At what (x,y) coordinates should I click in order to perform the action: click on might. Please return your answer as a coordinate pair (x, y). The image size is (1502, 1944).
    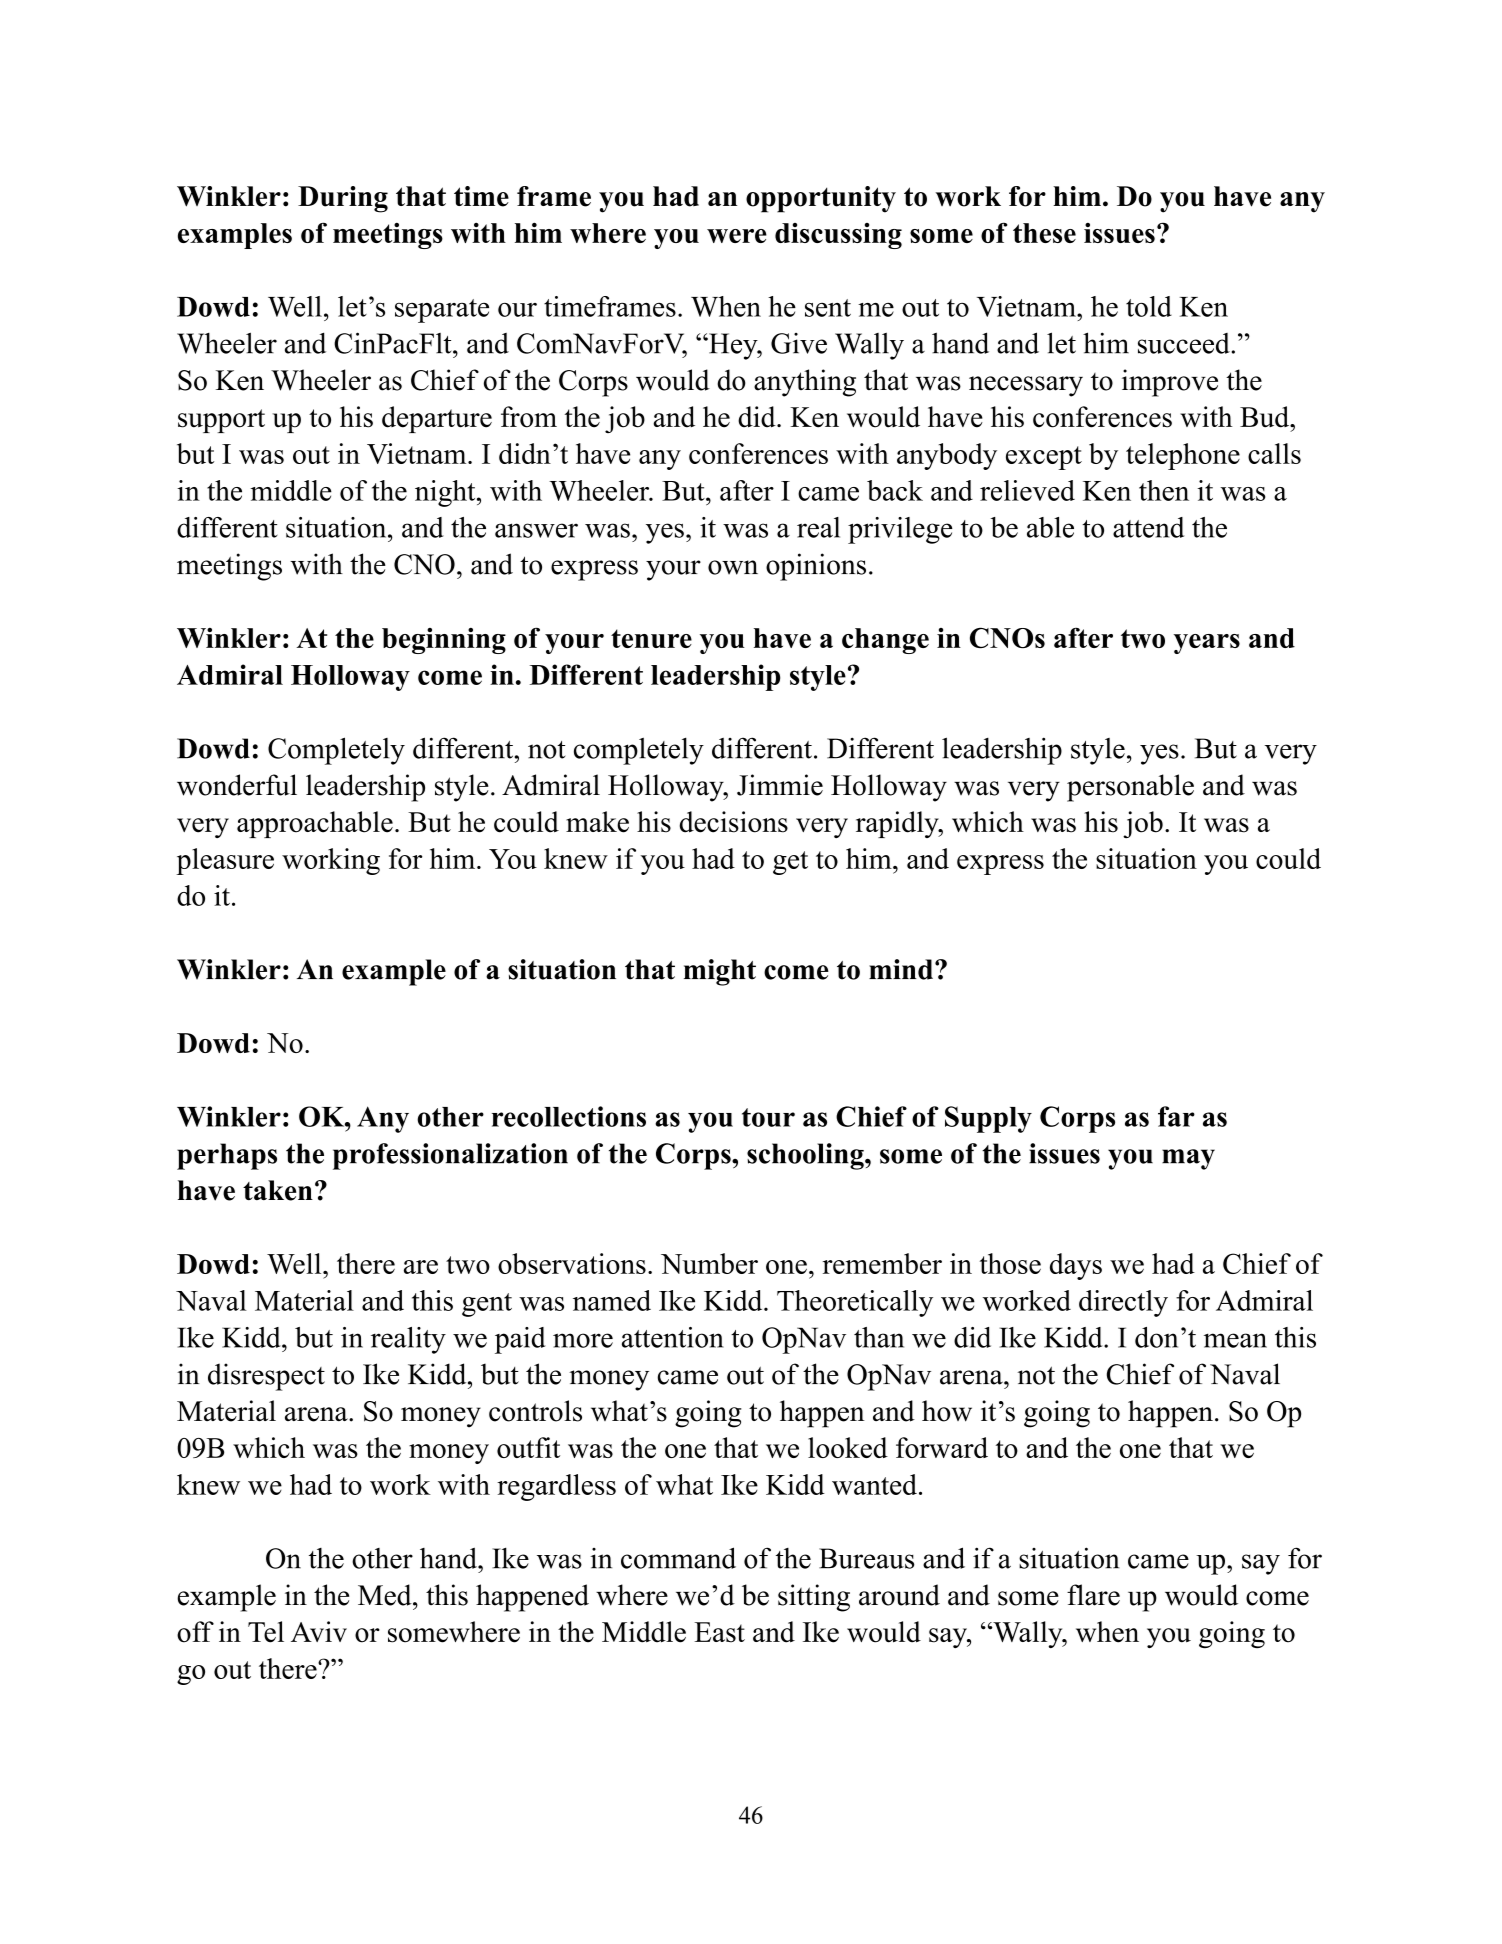
    Looking at the image, I should click on (720, 972).
